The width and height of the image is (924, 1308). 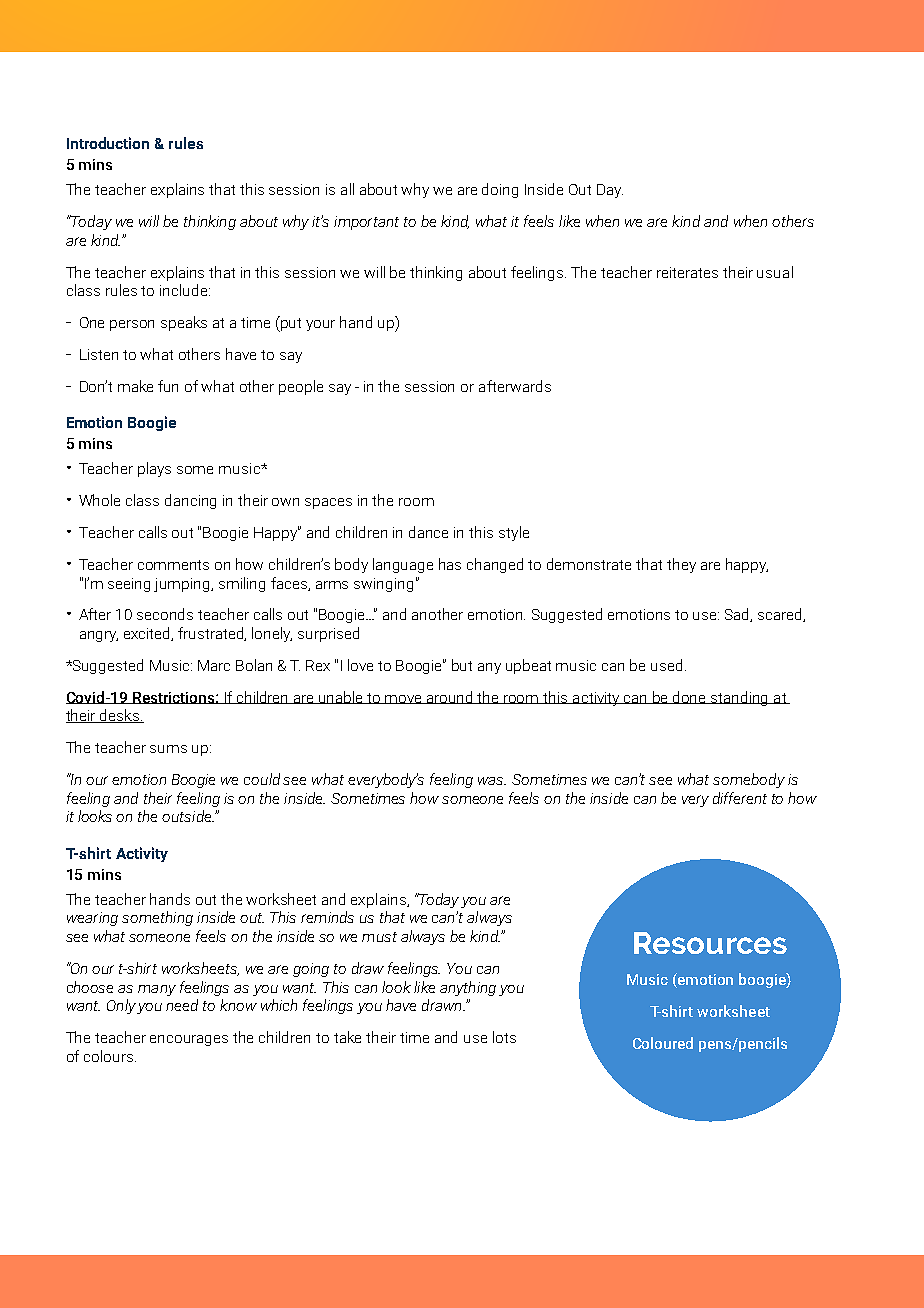 What do you see at coordinates (450, 697) in the image?
I see `around` at bounding box center [450, 697].
